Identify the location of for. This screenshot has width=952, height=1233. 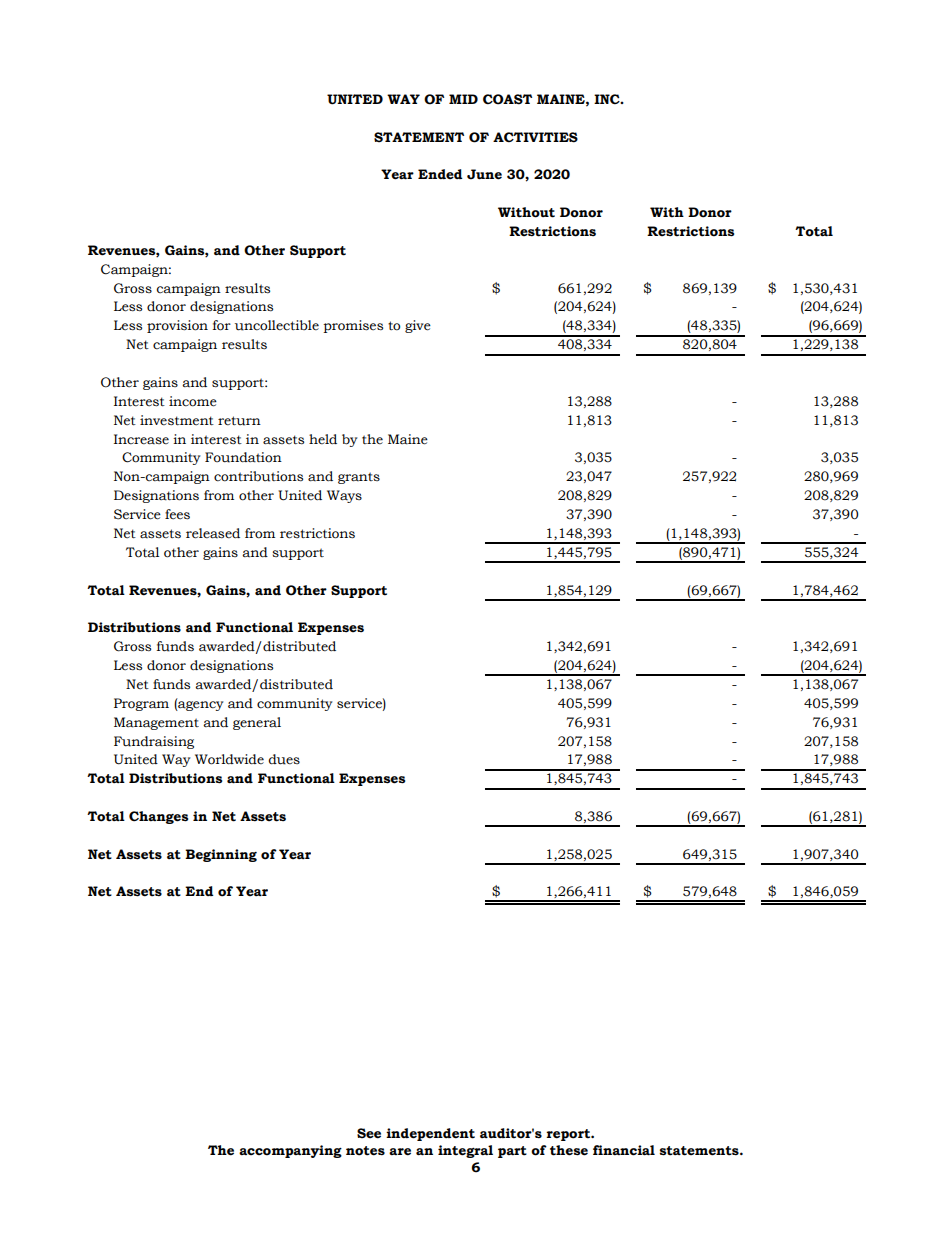
(221, 325).
